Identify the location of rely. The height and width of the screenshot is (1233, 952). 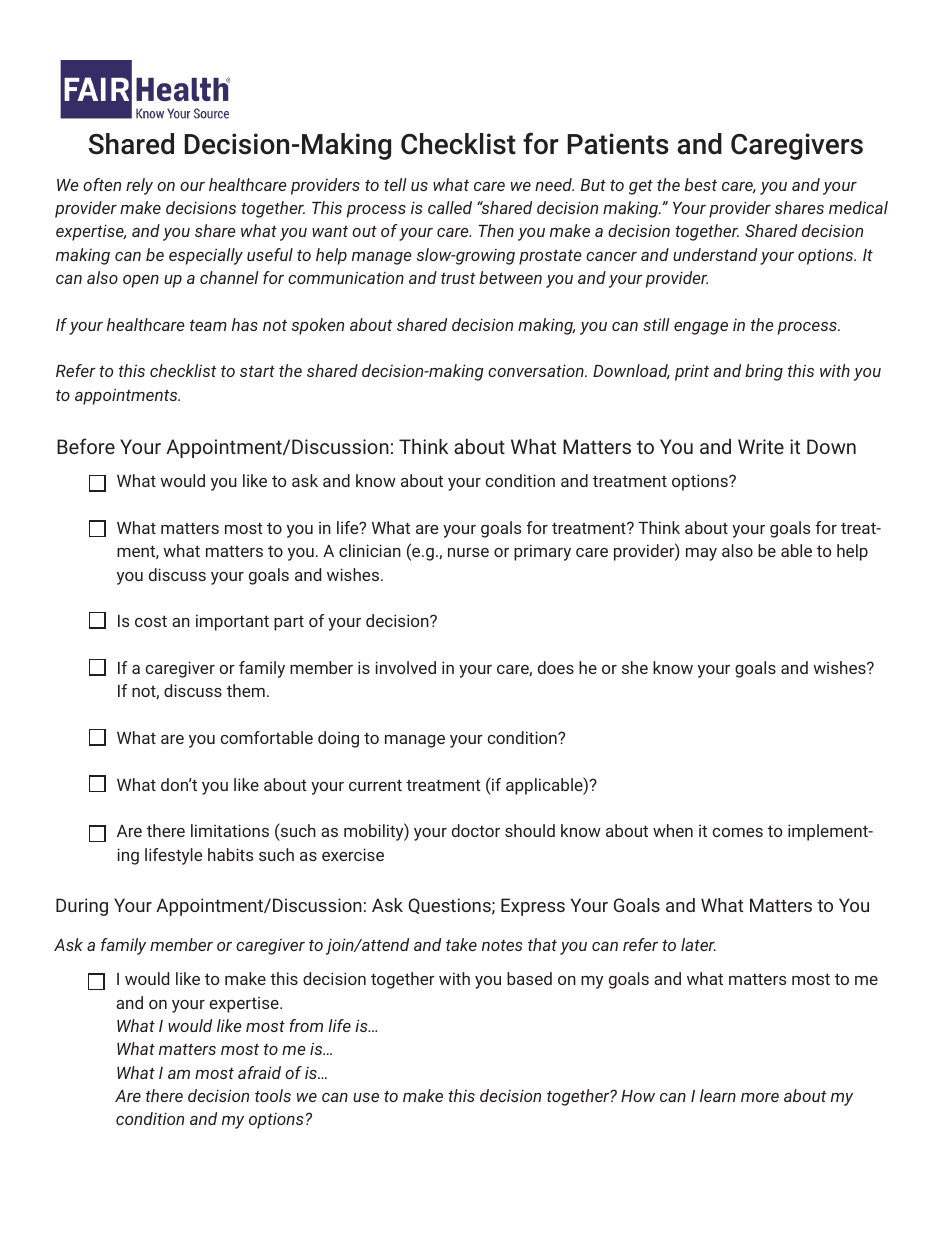
(139, 186).
